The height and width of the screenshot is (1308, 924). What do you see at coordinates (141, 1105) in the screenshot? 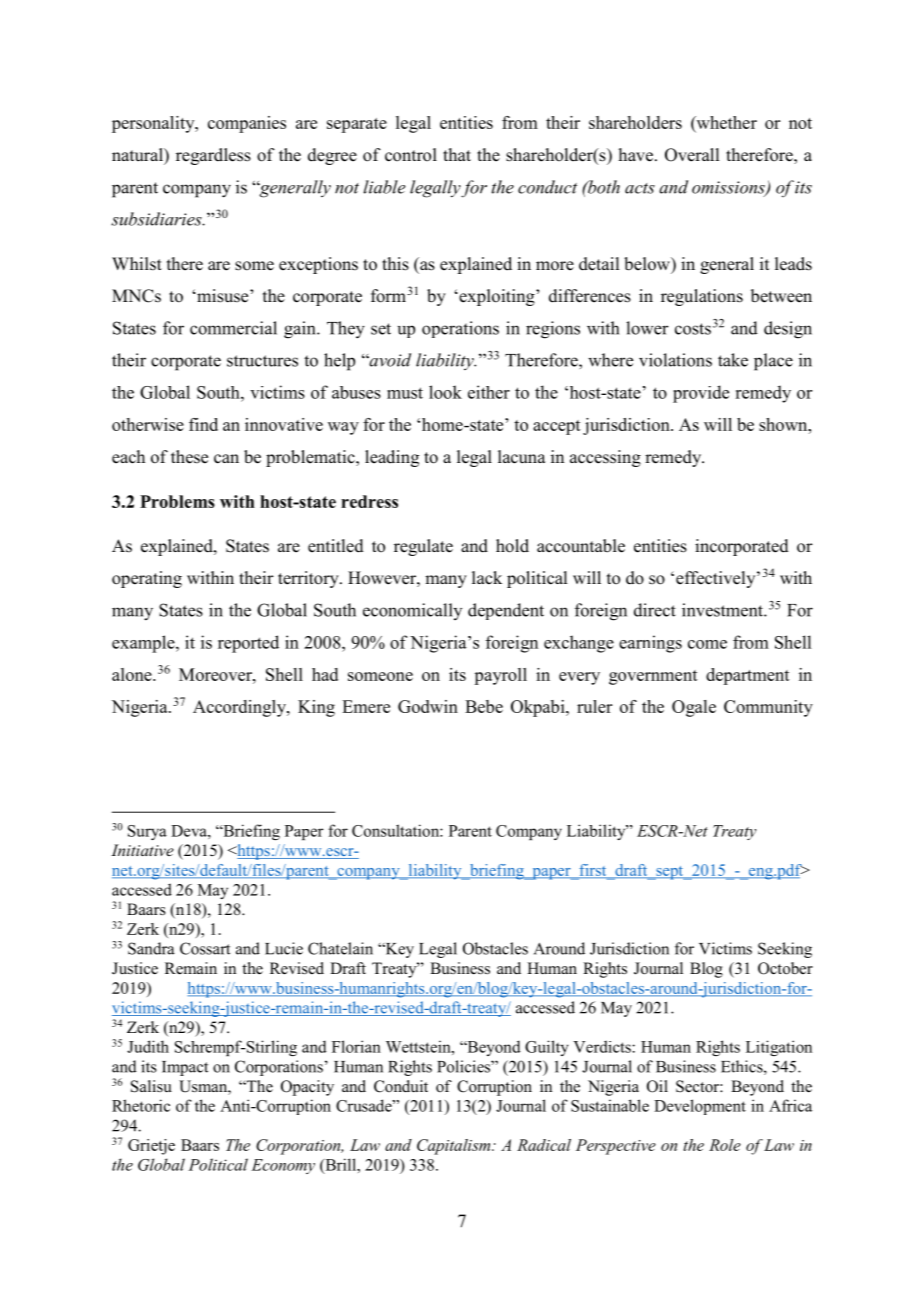
I see `Rhetoric` at bounding box center [141, 1105].
